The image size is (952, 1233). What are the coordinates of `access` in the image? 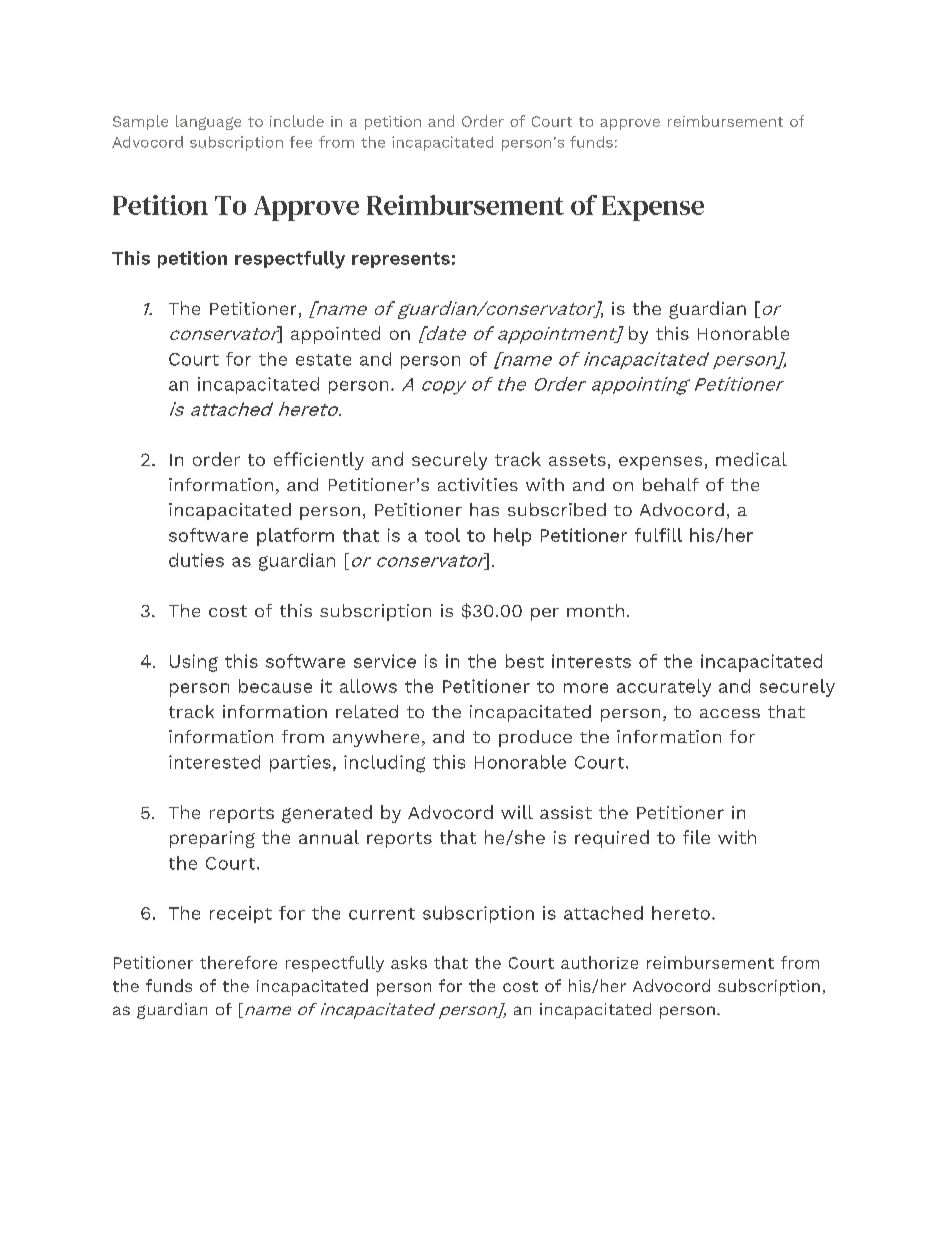 It's located at (730, 713).
